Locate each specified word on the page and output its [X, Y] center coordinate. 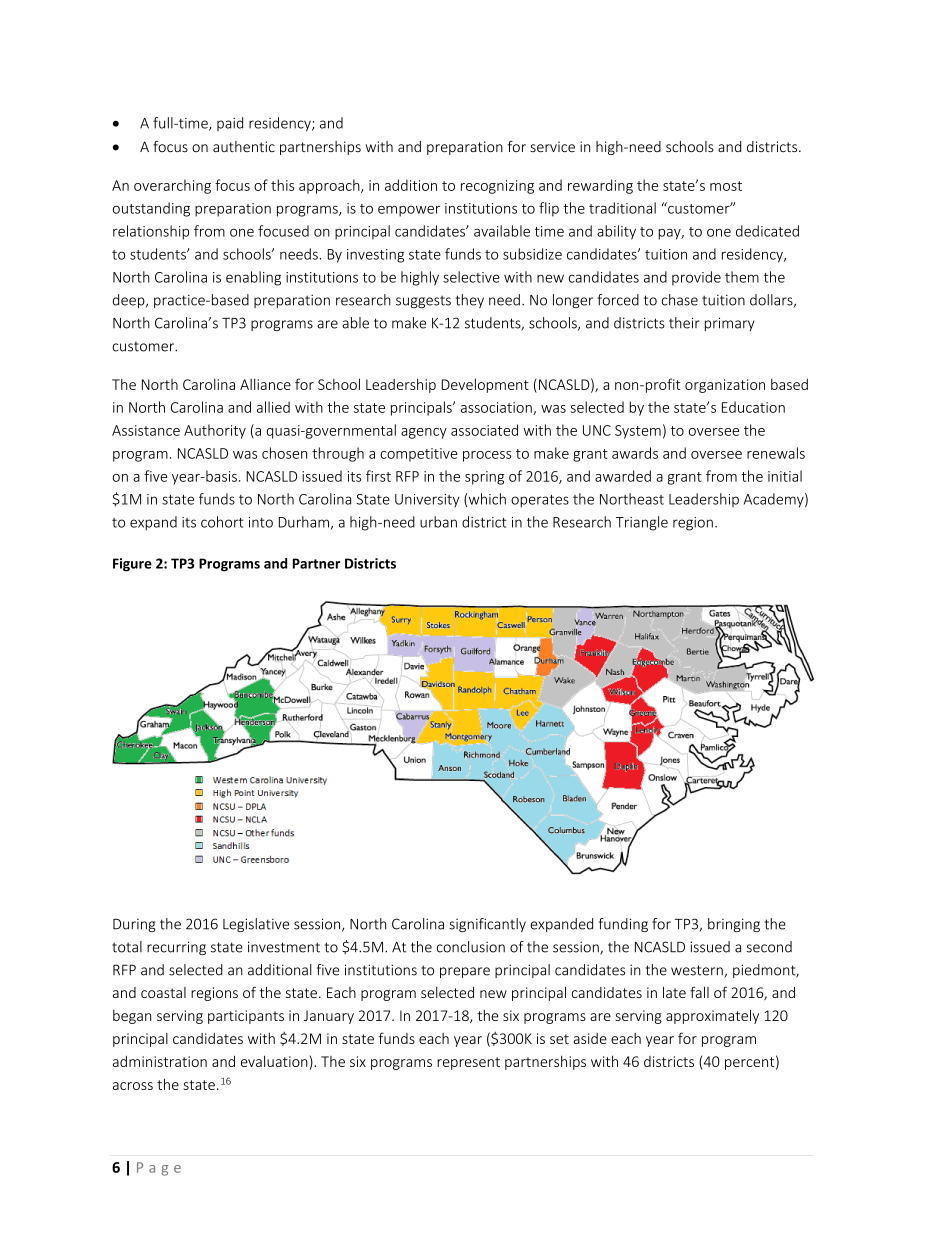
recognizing [497, 187]
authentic [244, 146]
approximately [712, 1016]
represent [468, 1063]
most [726, 186]
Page [159, 1169]
